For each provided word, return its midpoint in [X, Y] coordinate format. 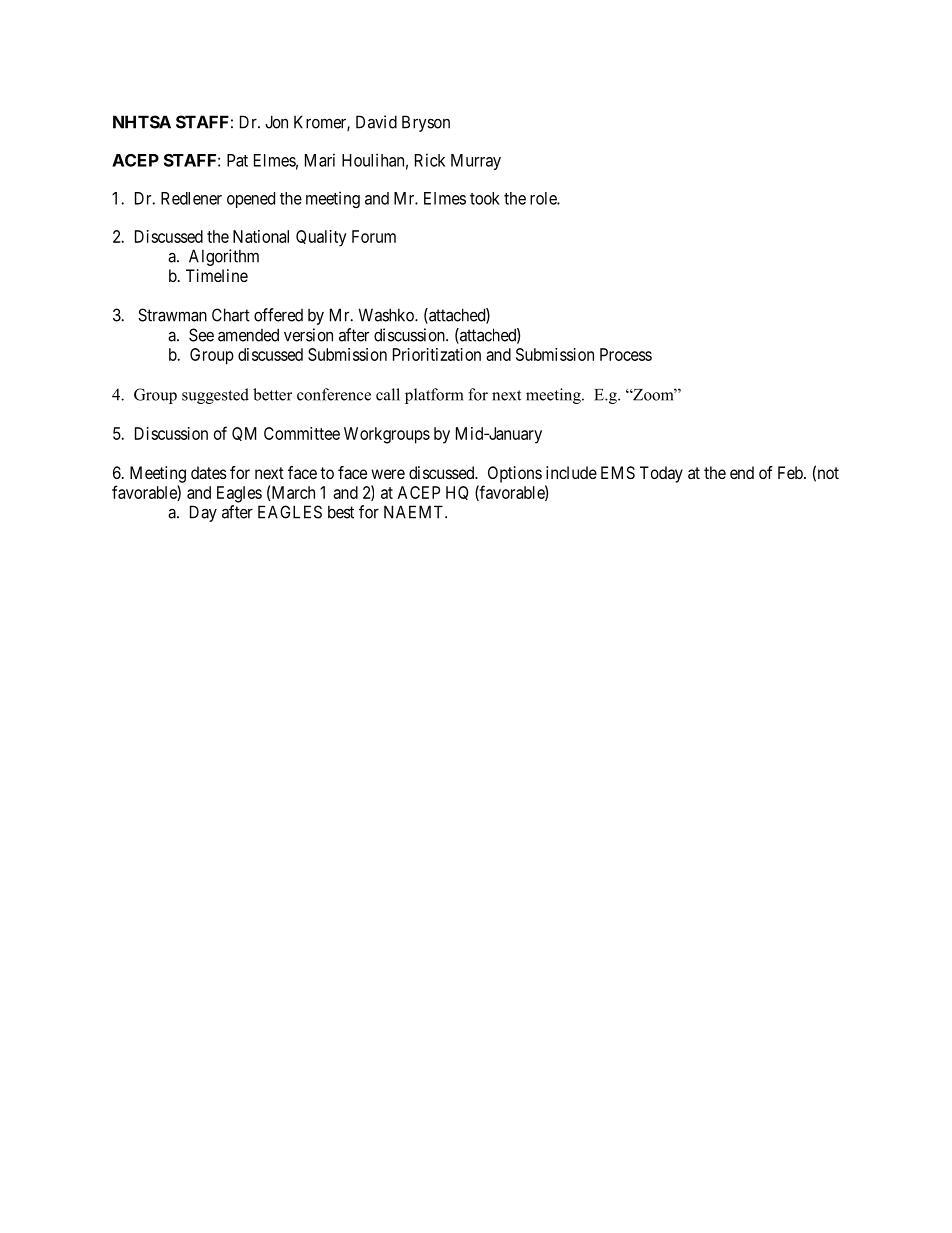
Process [626, 354]
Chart [231, 315]
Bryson [426, 123]
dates [209, 472]
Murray [476, 162]
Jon [276, 122]
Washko [387, 315]
